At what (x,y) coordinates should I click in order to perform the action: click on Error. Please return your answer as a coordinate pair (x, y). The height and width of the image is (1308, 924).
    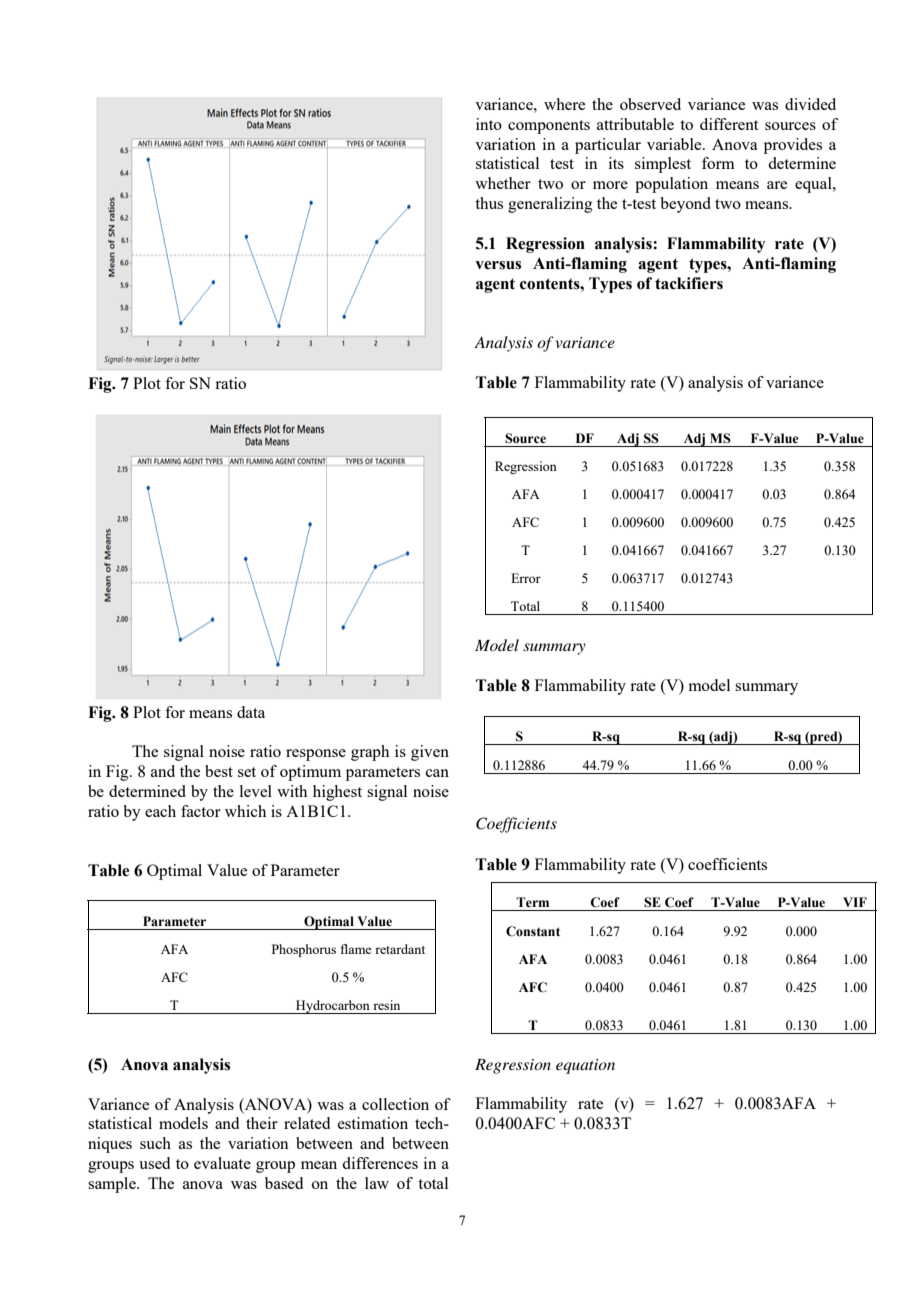
    Looking at the image, I should click on (526, 578).
